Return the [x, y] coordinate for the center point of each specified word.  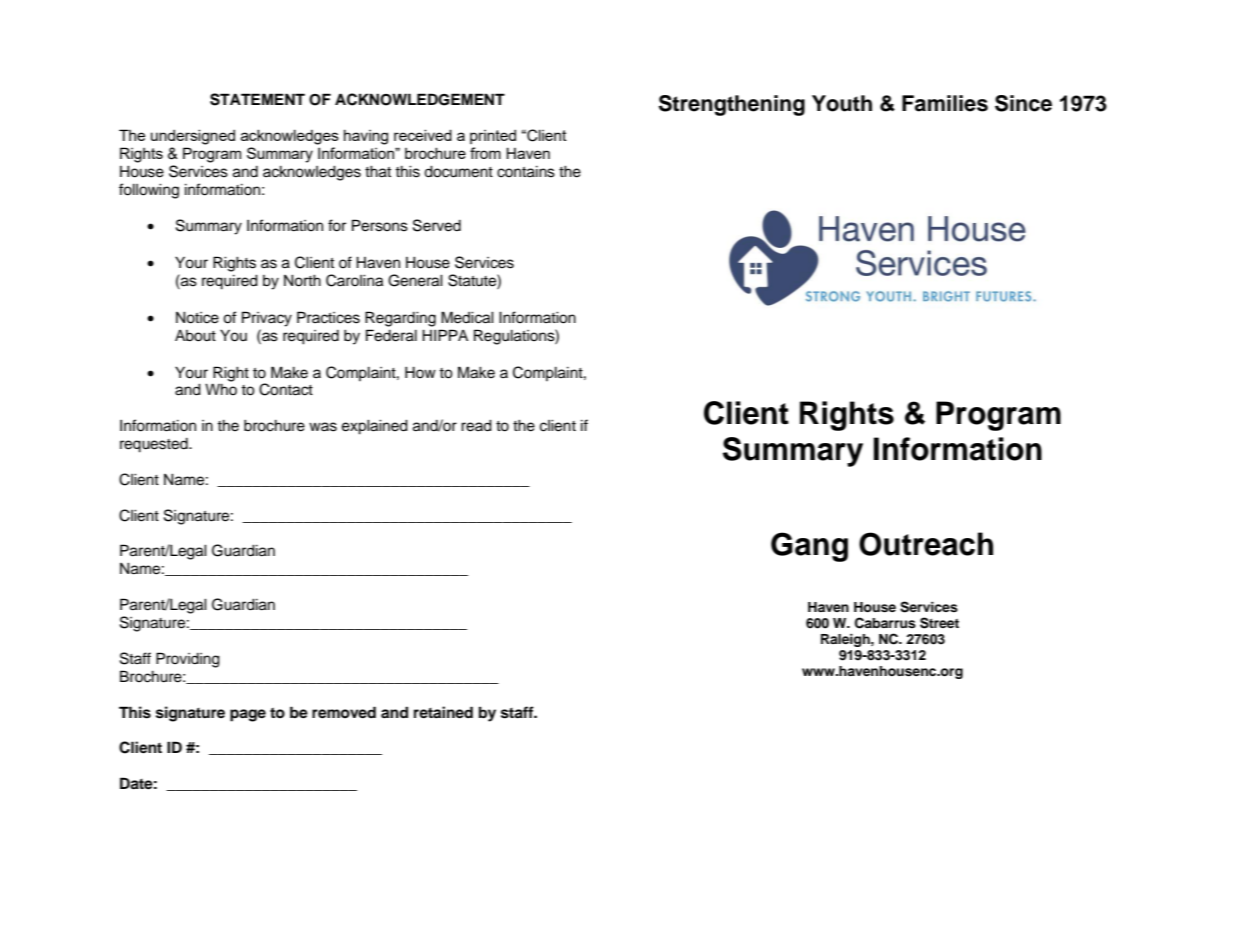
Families [945, 103]
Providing [188, 660]
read [476, 426]
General [415, 280]
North [302, 281]
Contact [286, 389]
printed [493, 137]
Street [939, 623]
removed [344, 712]
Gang [809, 547]
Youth [842, 103]
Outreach [926, 544]
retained [443, 712]
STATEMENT [257, 99]
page [248, 715]
